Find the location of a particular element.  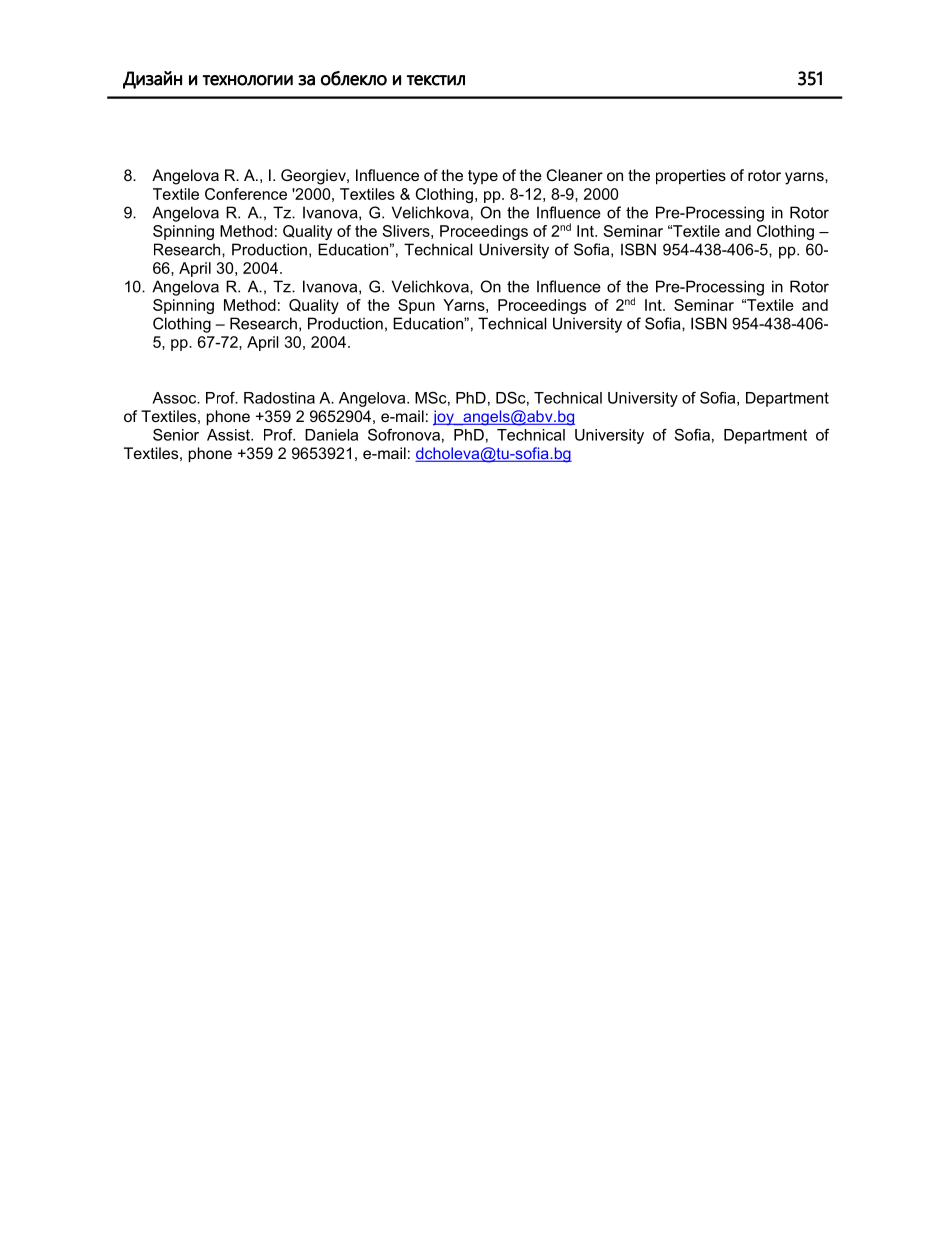

type is located at coordinates (483, 177).
